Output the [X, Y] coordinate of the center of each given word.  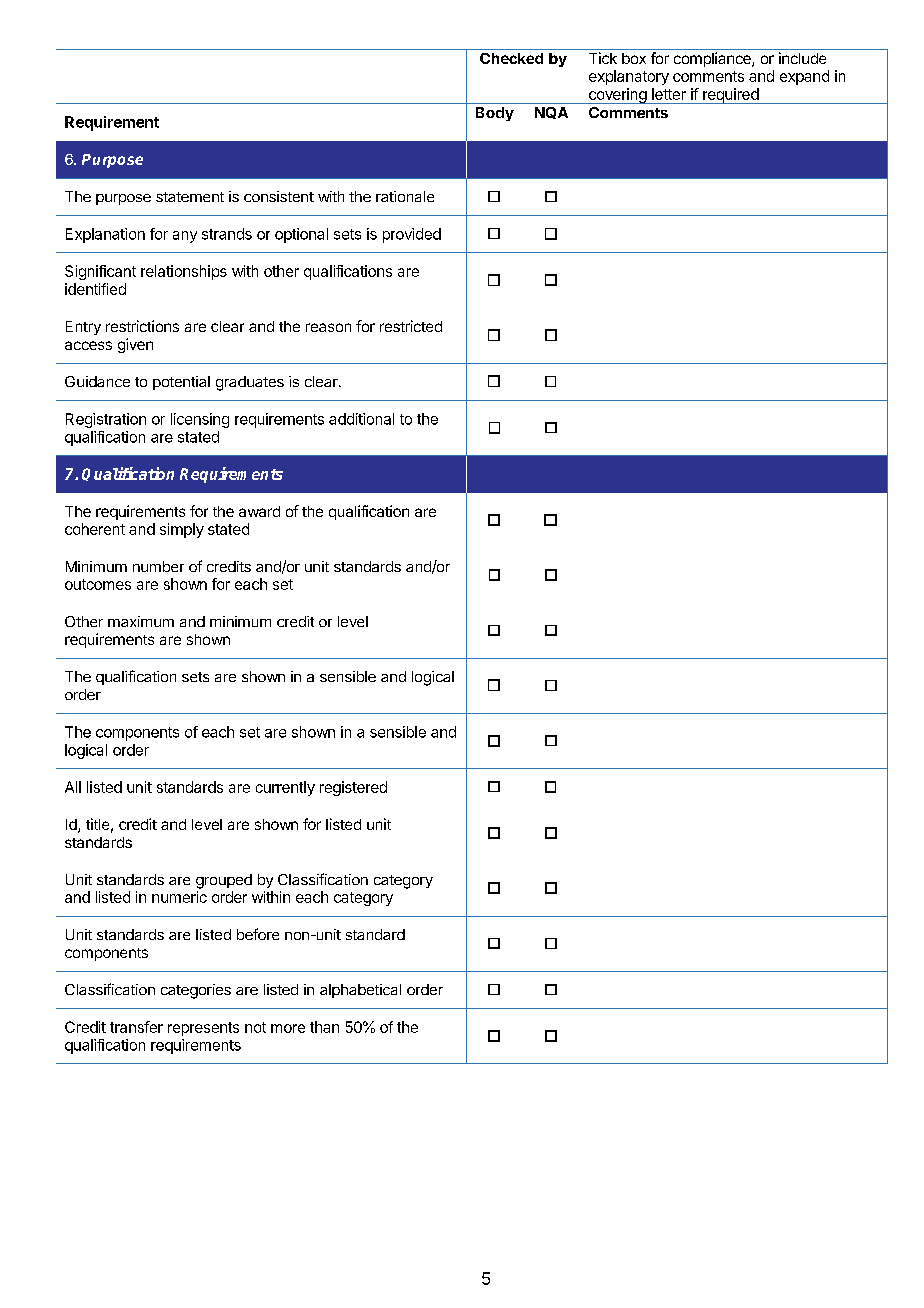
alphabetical [360, 991]
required [730, 96]
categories [196, 991]
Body [495, 114]
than [324, 1027]
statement [190, 197]
